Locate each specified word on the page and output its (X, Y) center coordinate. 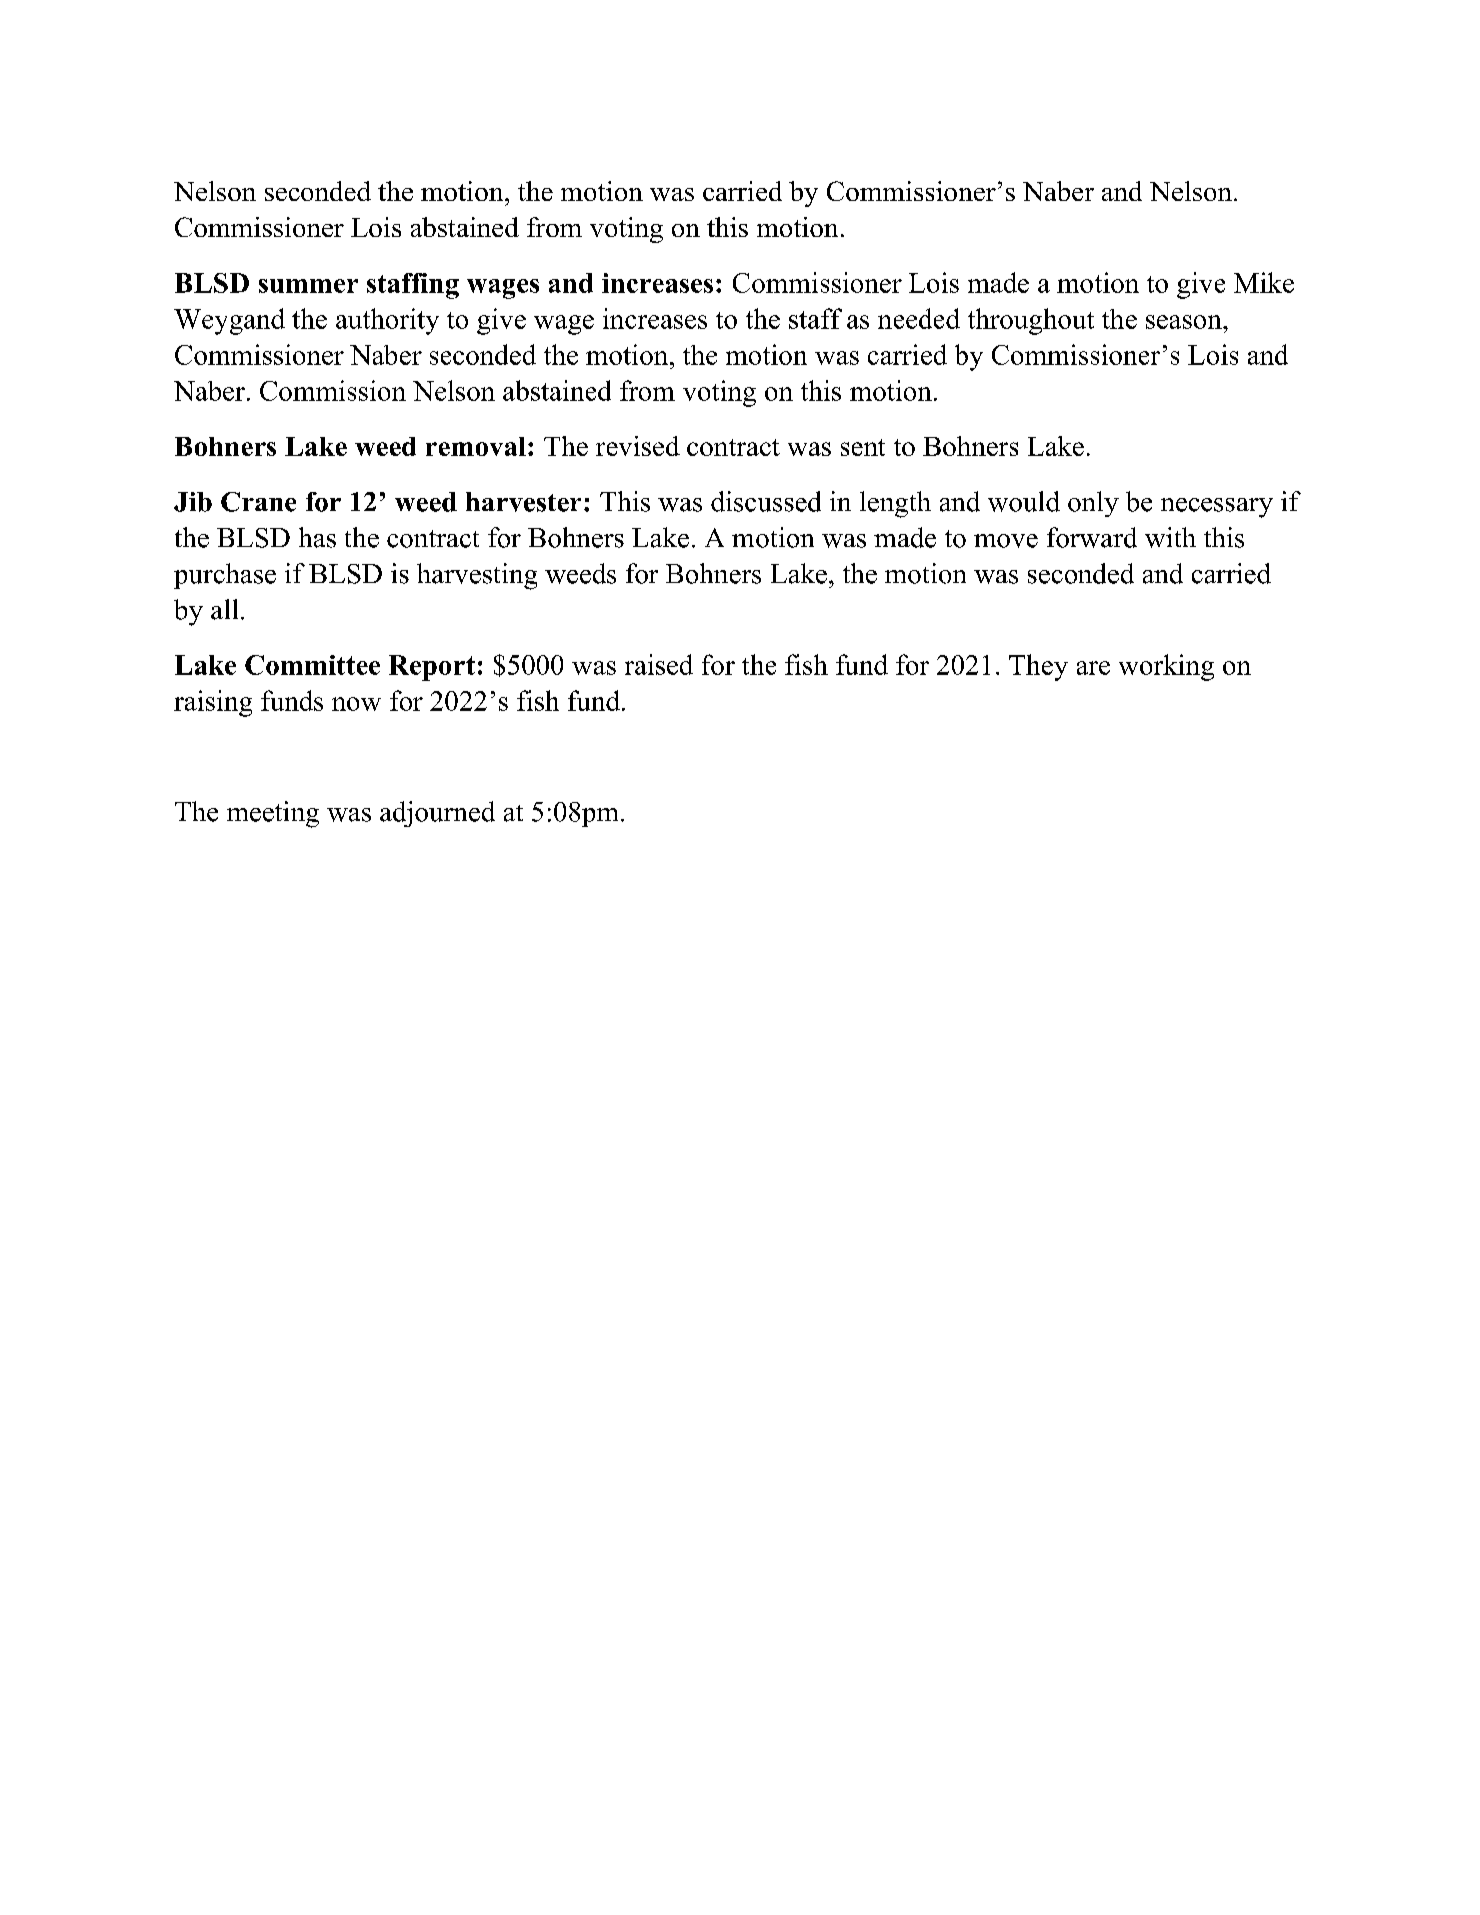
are (1093, 668)
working (1166, 667)
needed (919, 318)
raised (659, 664)
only (1093, 504)
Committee (312, 665)
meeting (273, 814)
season (1185, 322)
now (356, 704)
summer (308, 286)
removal (476, 446)
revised (638, 446)
